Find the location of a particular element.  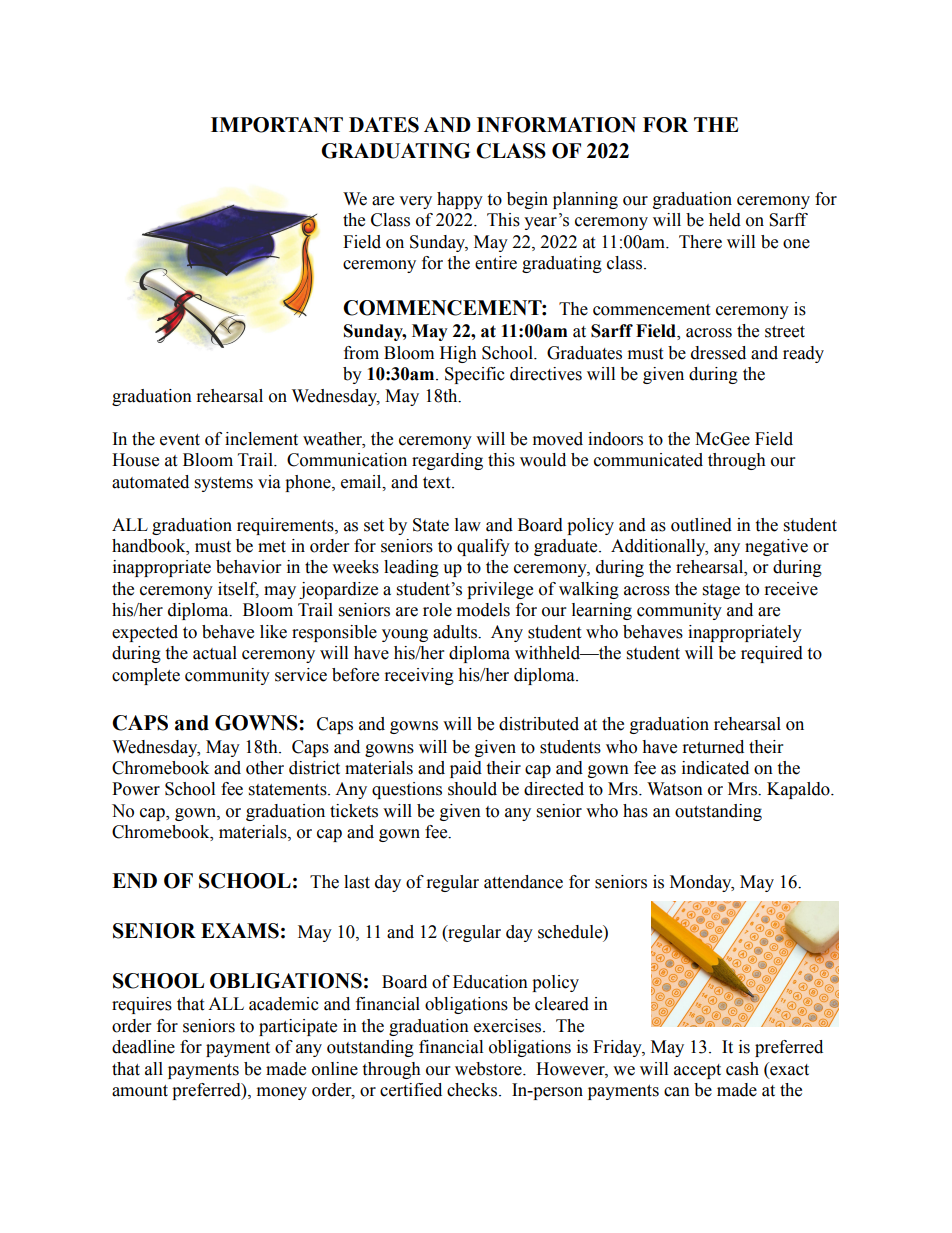

itself is located at coordinates (238, 590).
